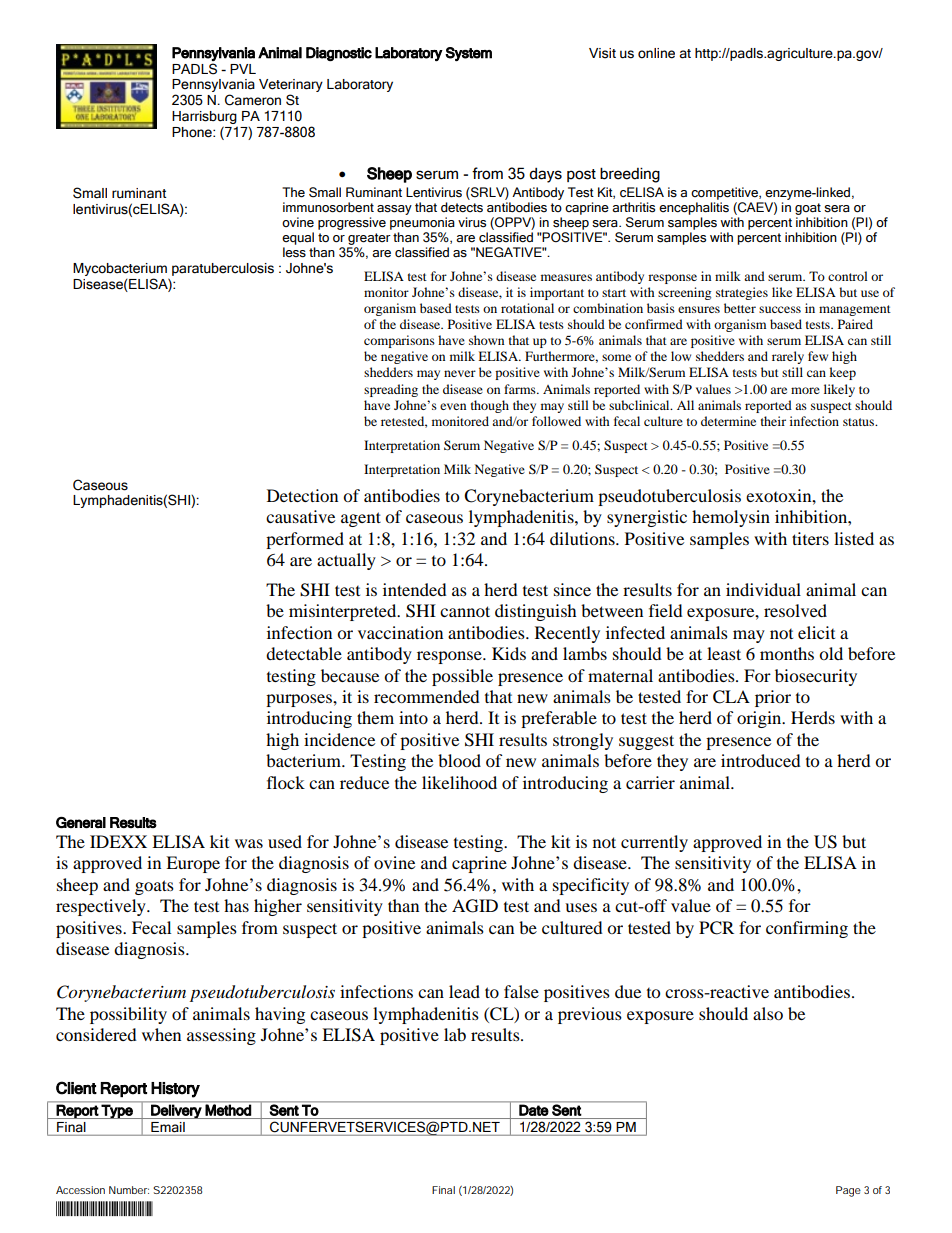 This screenshot has height=1233, width=952. What do you see at coordinates (464, 991) in the screenshot?
I see `lead` at bounding box center [464, 991].
